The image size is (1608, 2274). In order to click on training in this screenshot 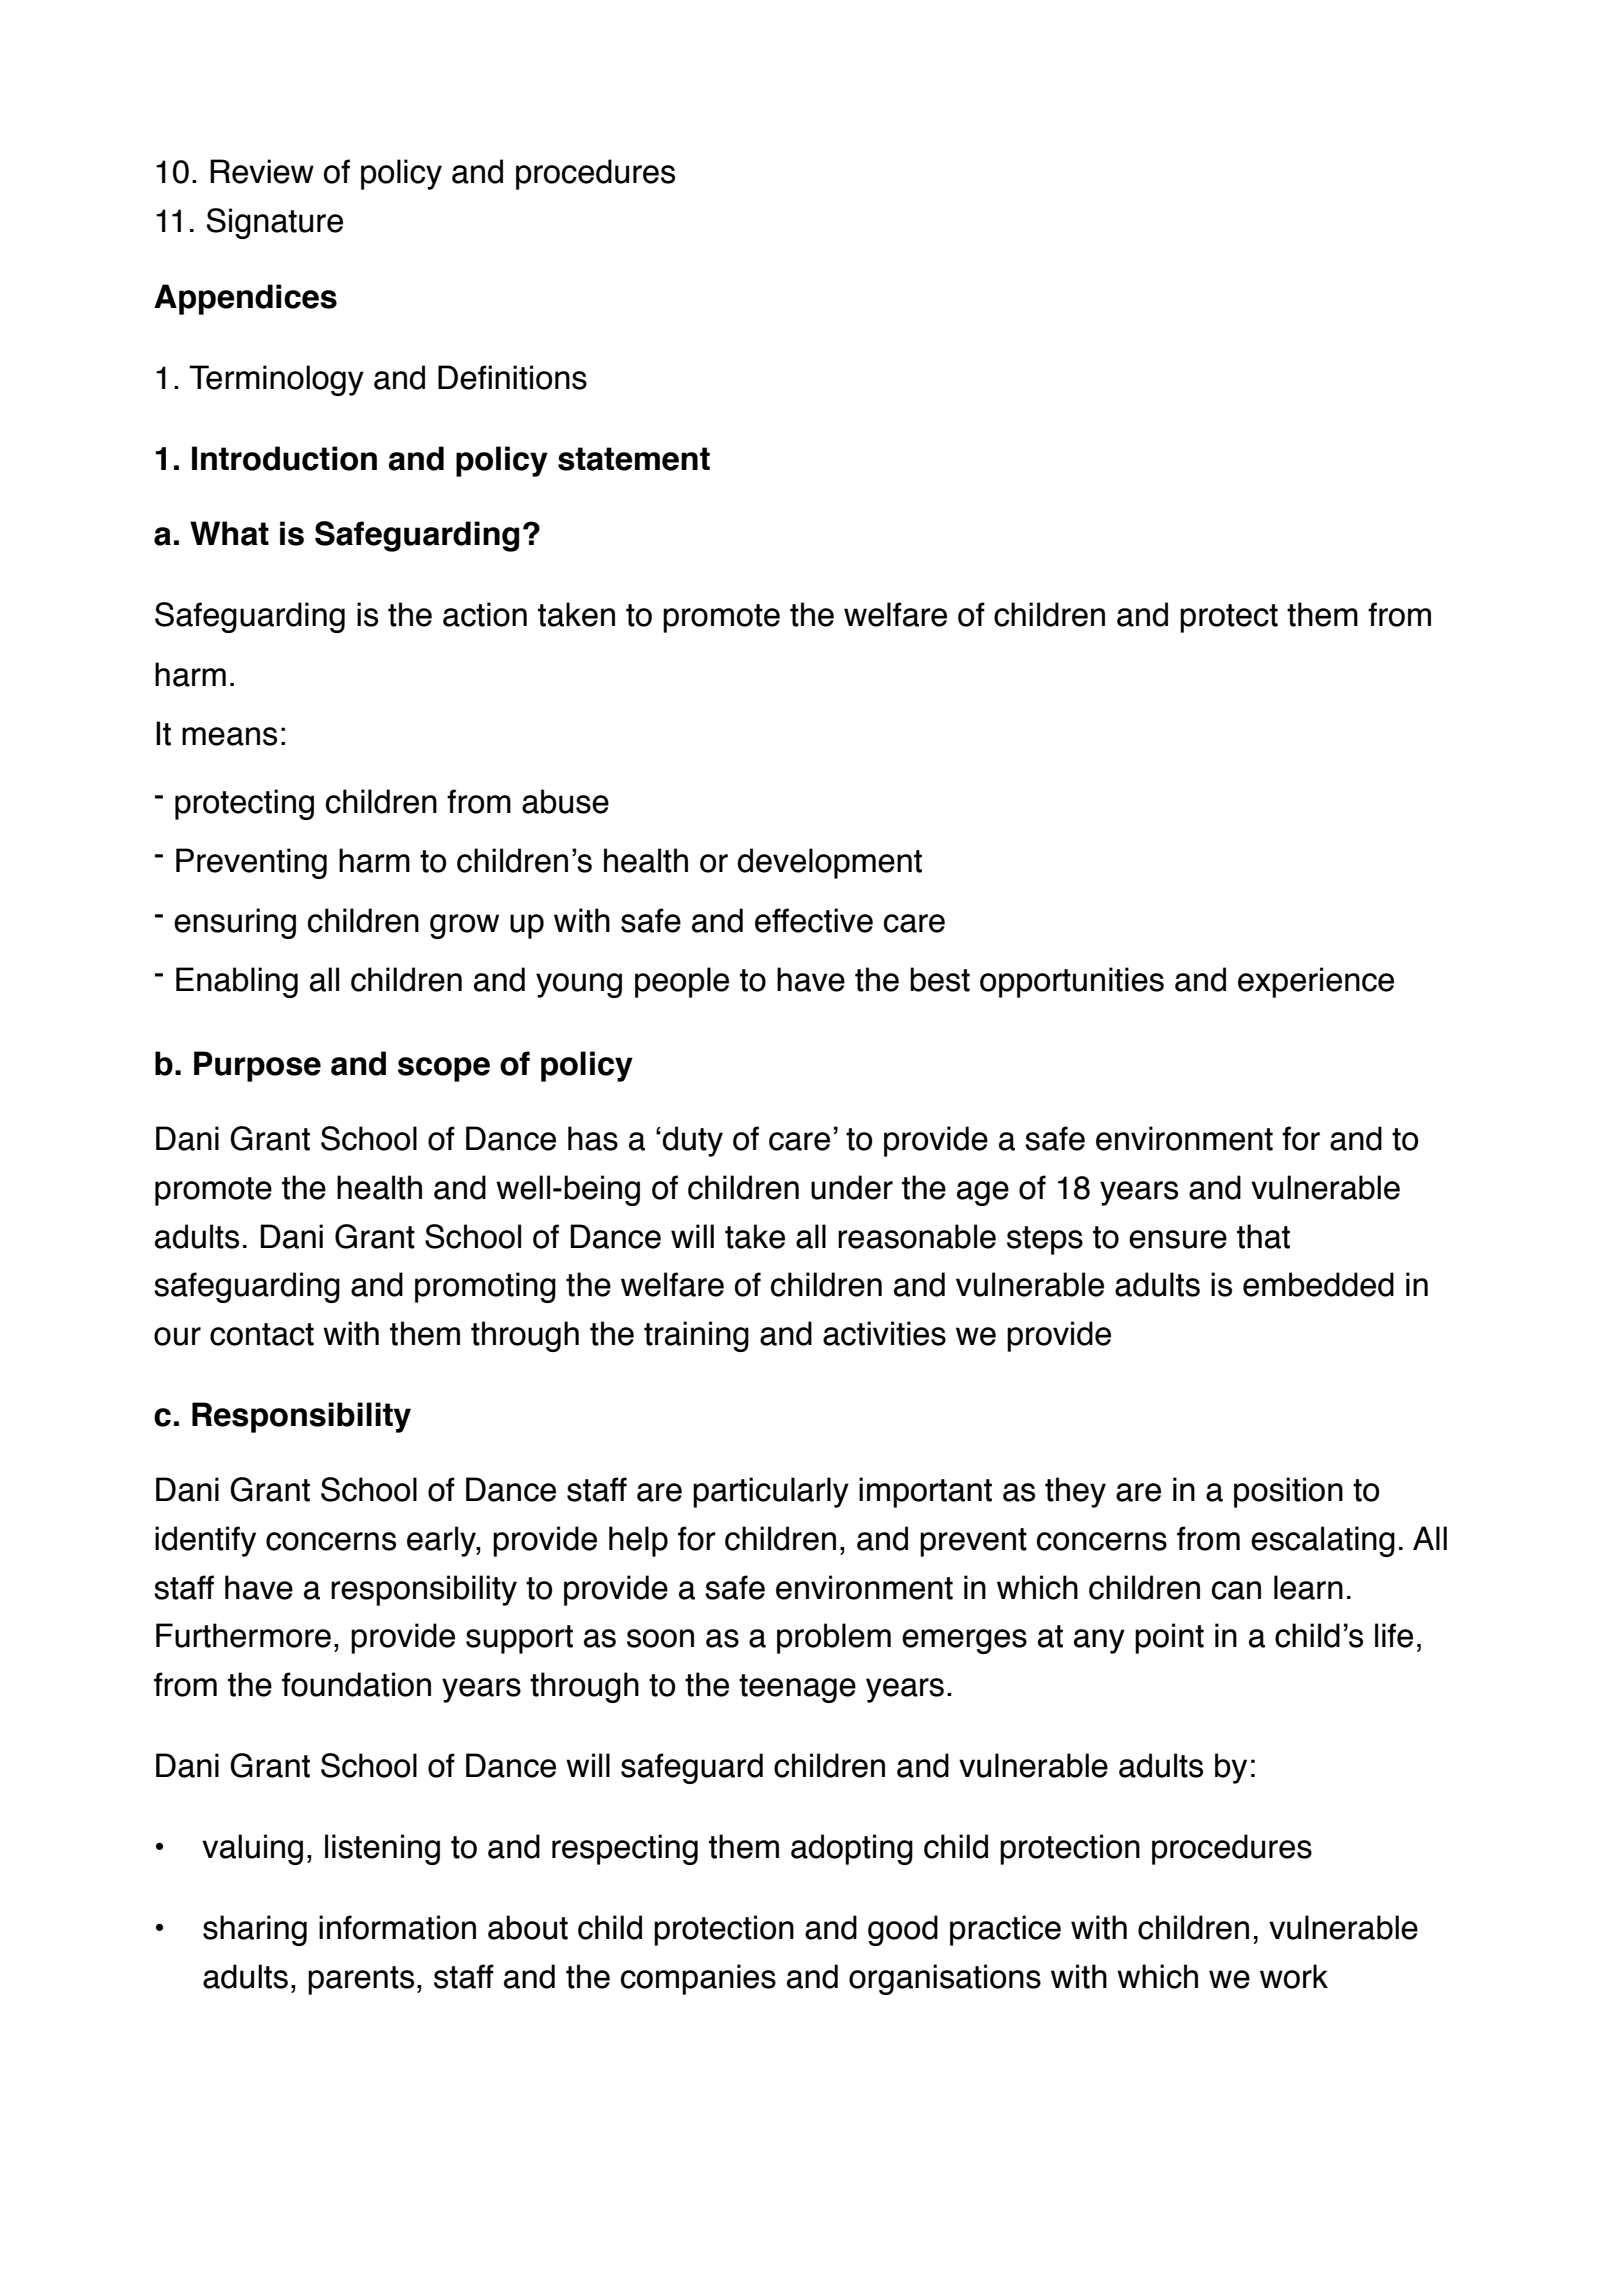, I will do `click(696, 1336)`.
